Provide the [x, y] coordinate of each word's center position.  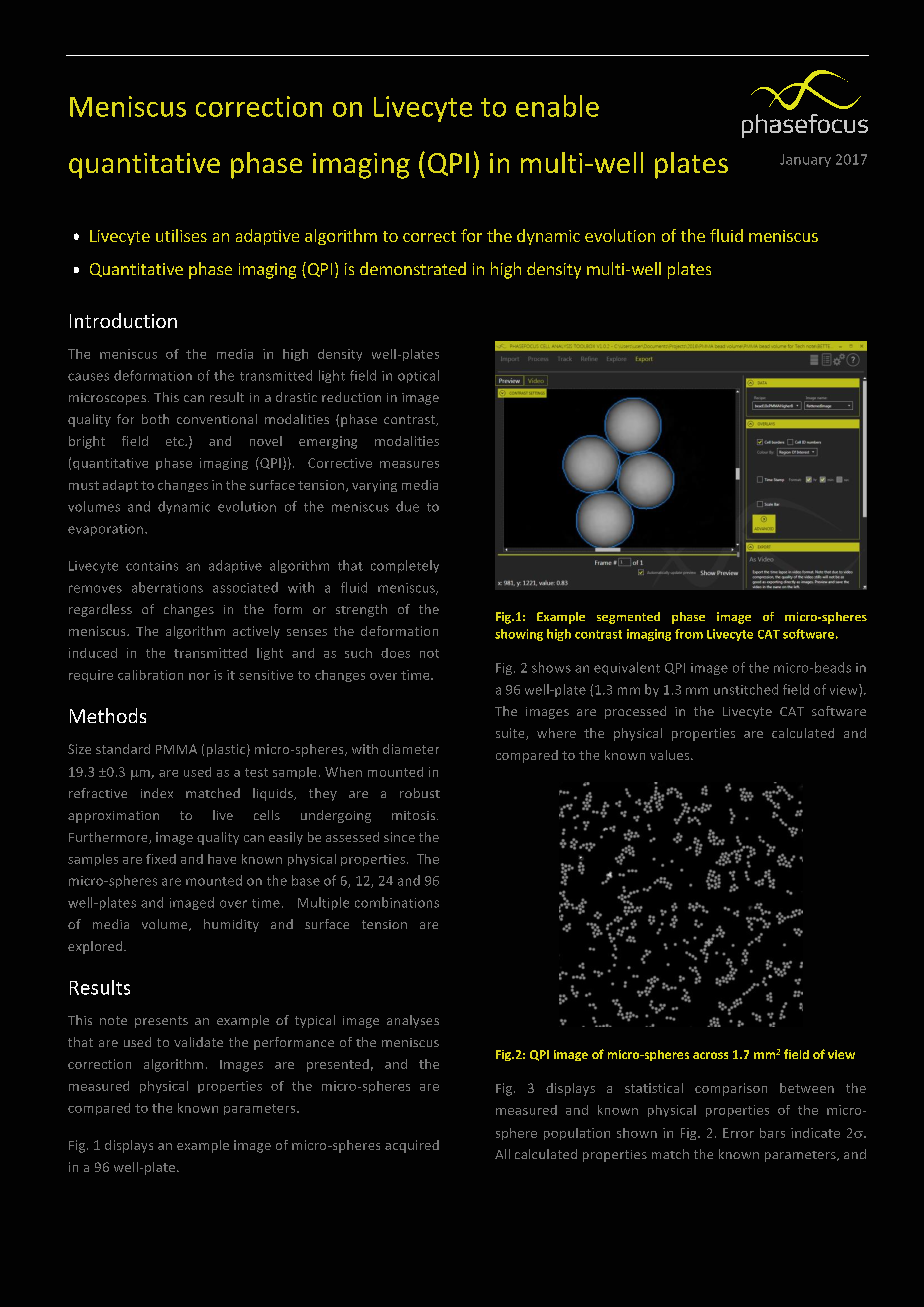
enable [557, 106]
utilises [181, 235]
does [395, 653]
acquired [412, 1146]
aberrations [167, 587]
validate [198, 1042]
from [689, 634]
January [805, 160]
